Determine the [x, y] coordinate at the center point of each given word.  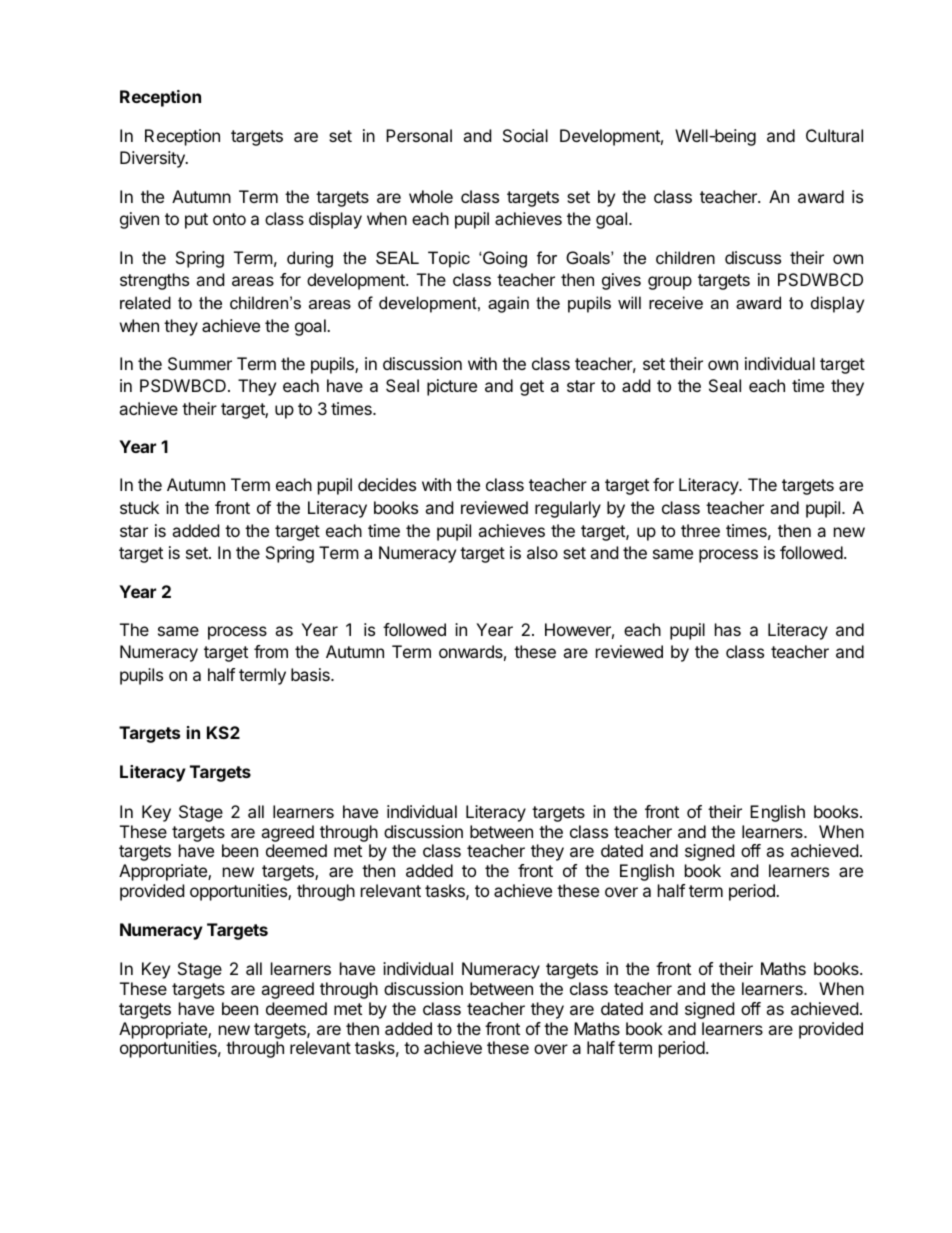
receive [676, 302]
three [700, 530]
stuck [139, 507]
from [271, 651]
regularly [568, 509]
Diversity [153, 159]
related [145, 302]
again [508, 304]
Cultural [834, 135]
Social [525, 135]
